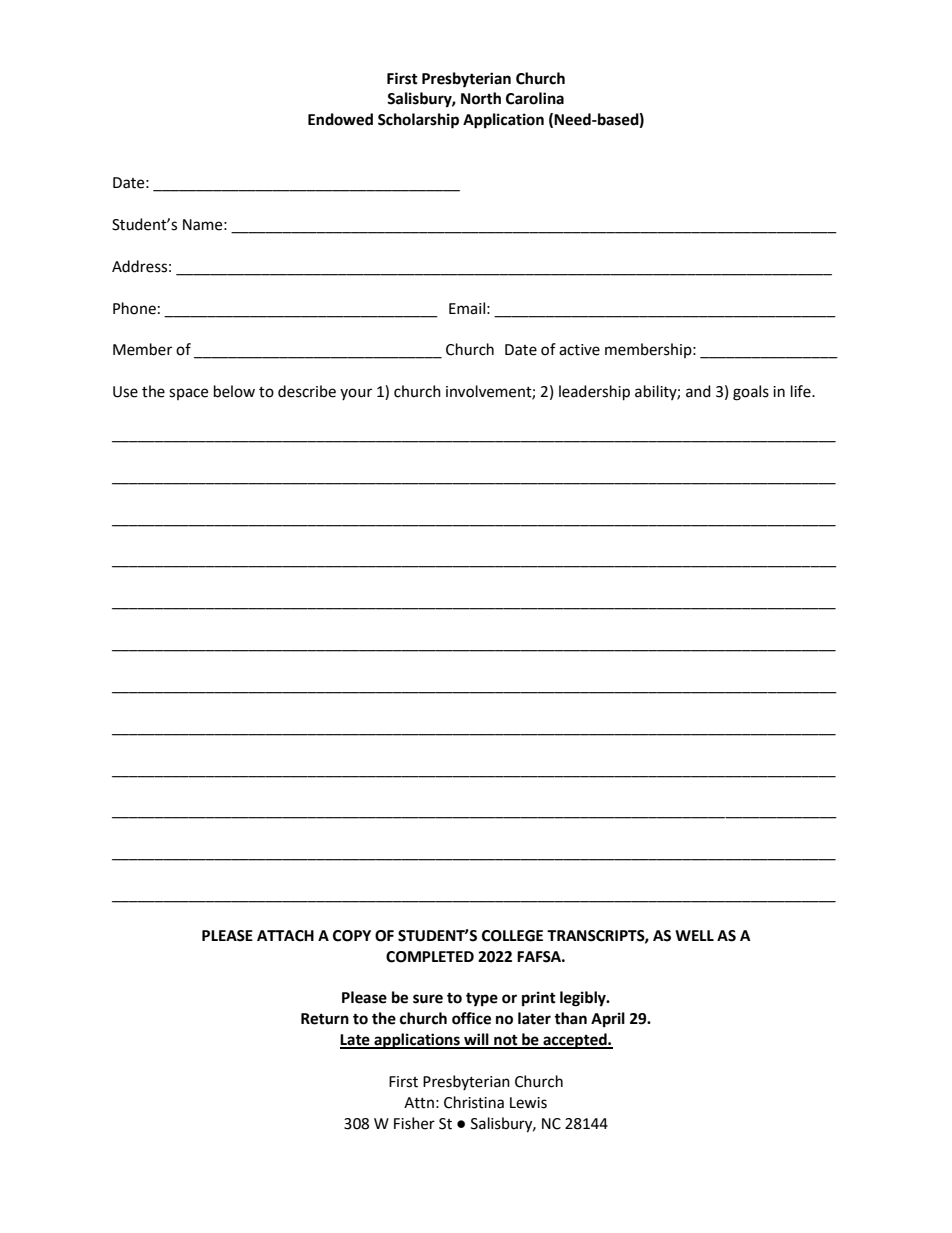 The height and width of the image is (1233, 952). I want to click on space, so click(188, 394).
